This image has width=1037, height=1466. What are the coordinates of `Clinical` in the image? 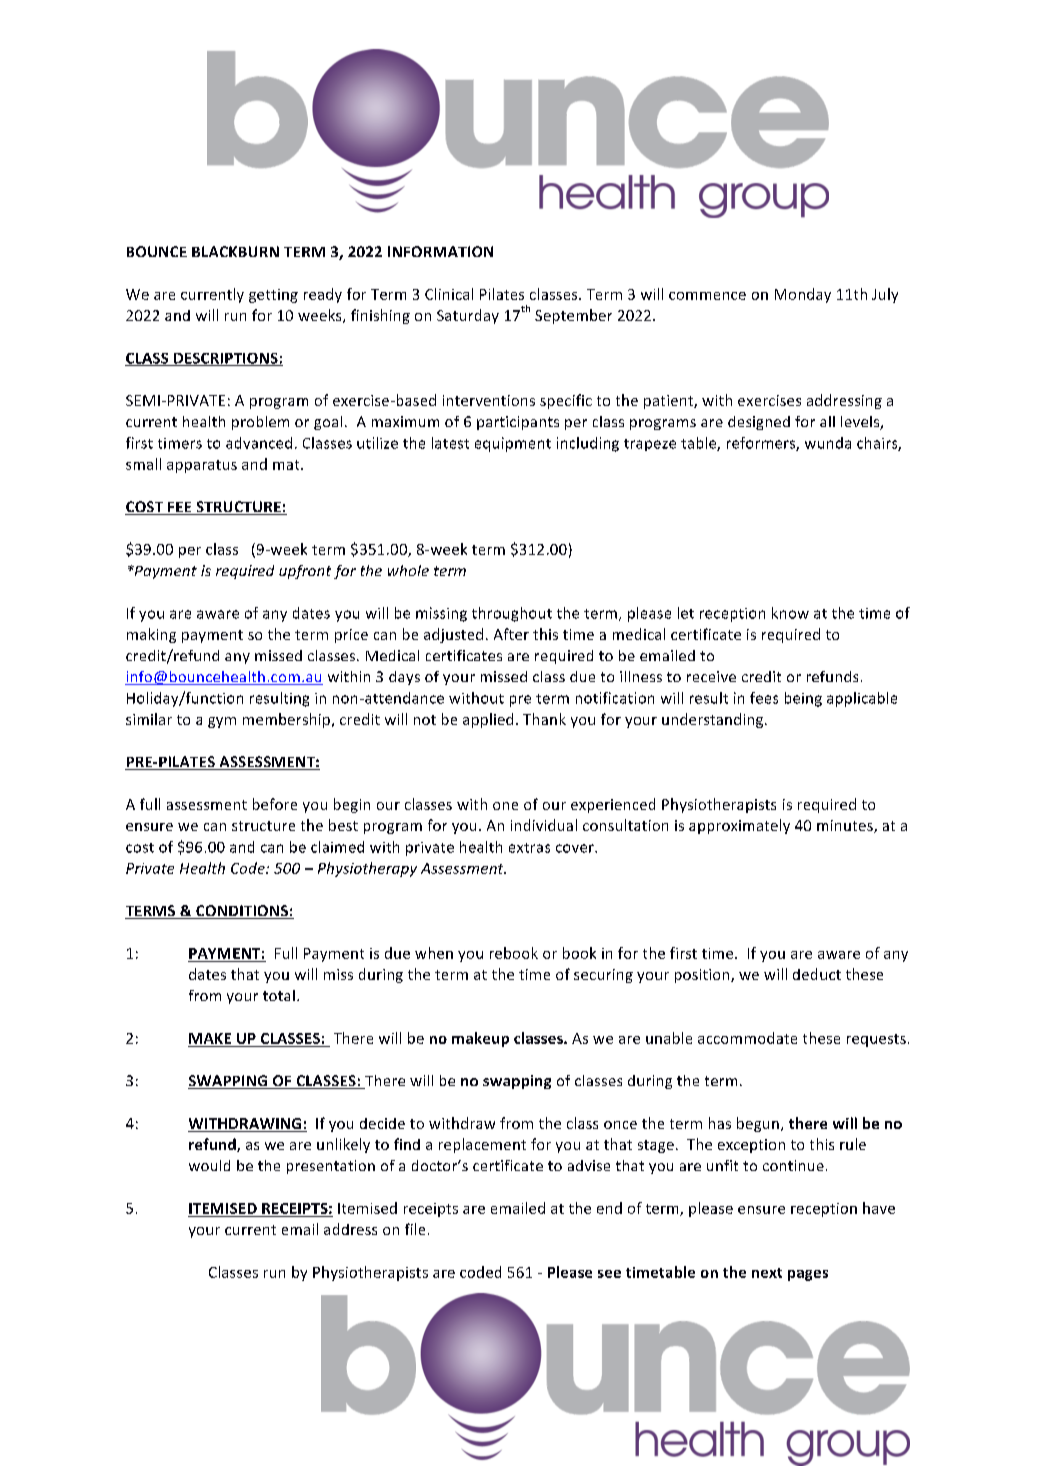 It's located at (449, 294).
